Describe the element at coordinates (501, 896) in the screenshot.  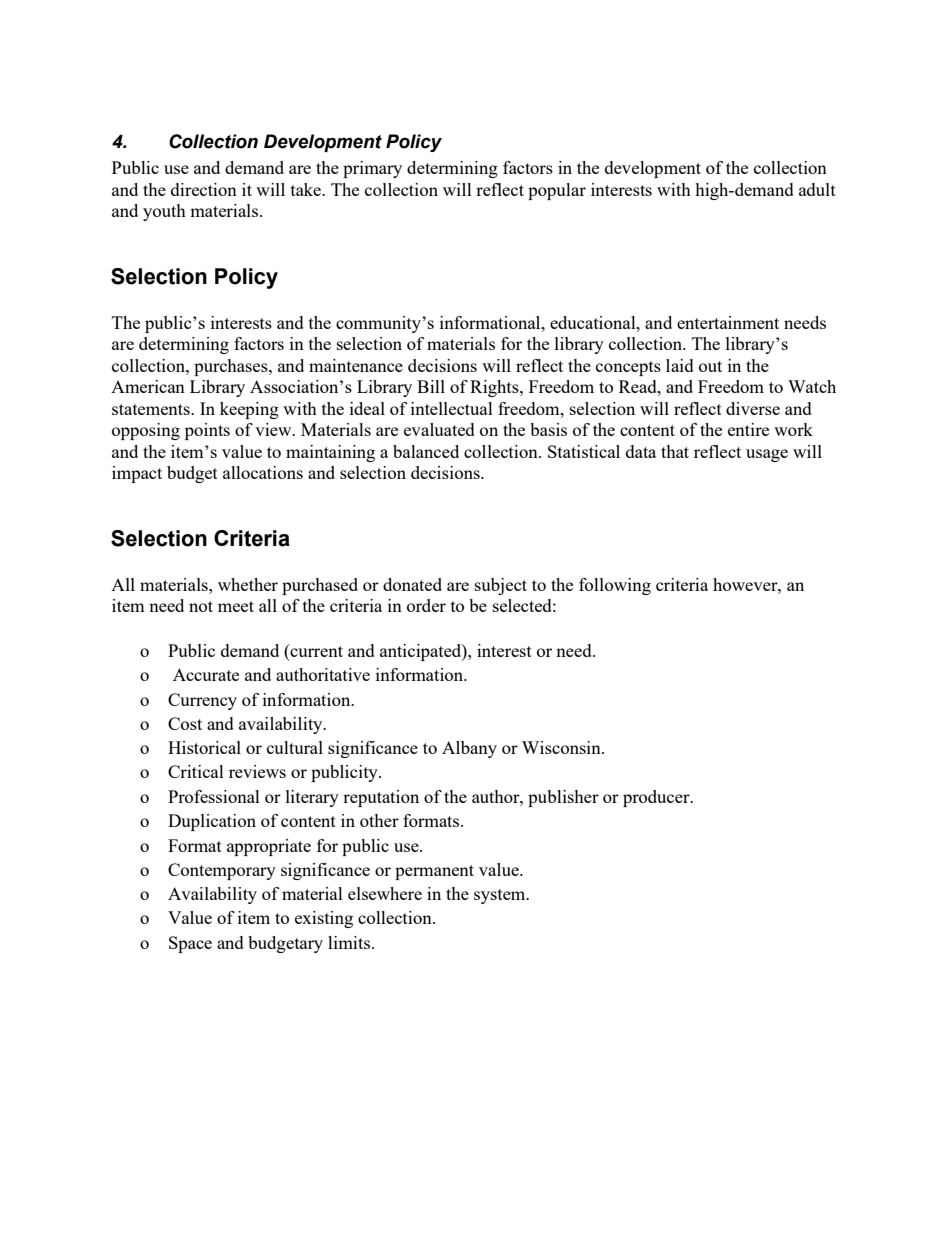
I see `system` at that location.
